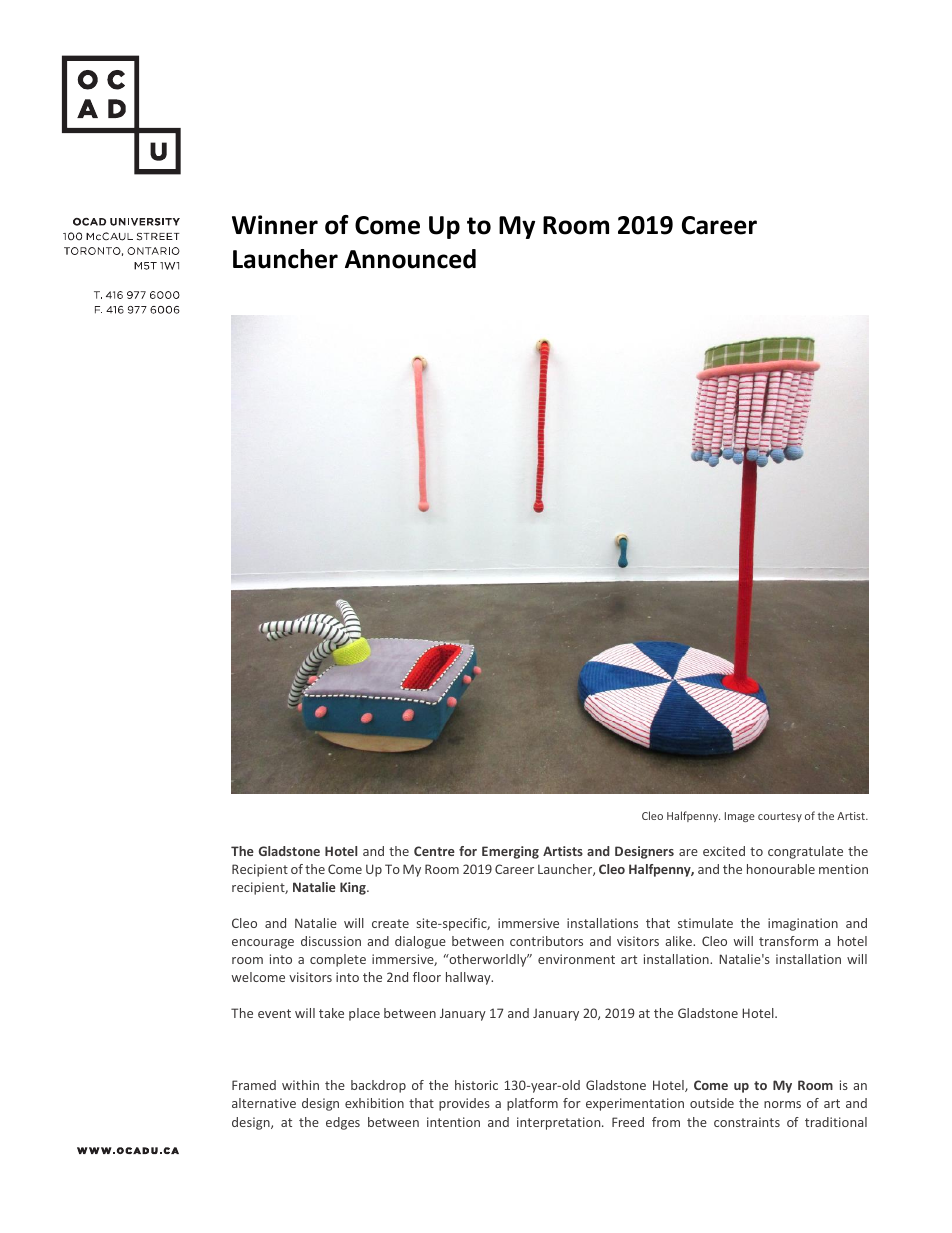  What do you see at coordinates (434, 851) in the screenshot?
I see `Centre` at bounding box center [434, 851].
